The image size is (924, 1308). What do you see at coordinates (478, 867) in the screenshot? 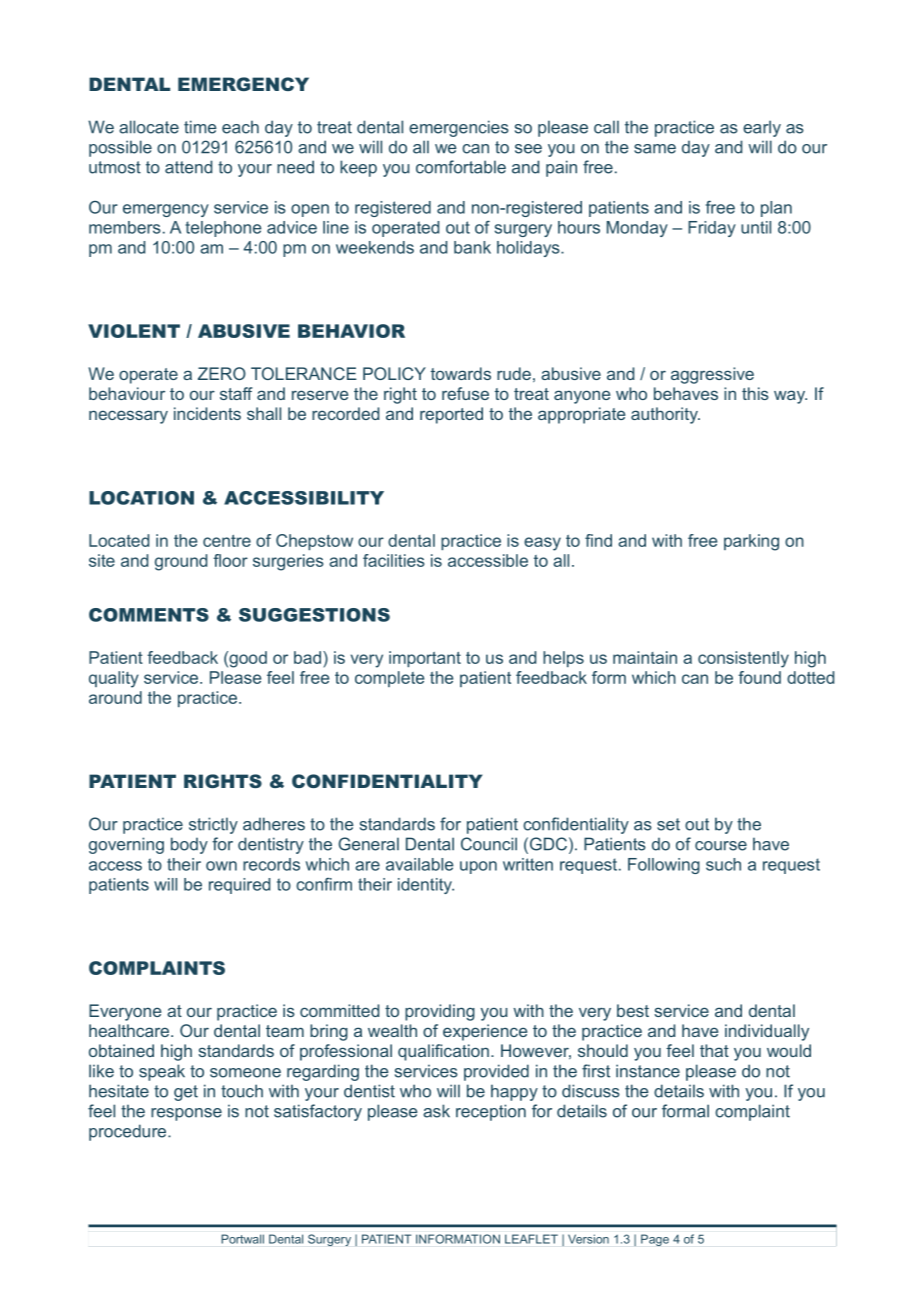
I see `upon` at bounding box center [478, 867].
